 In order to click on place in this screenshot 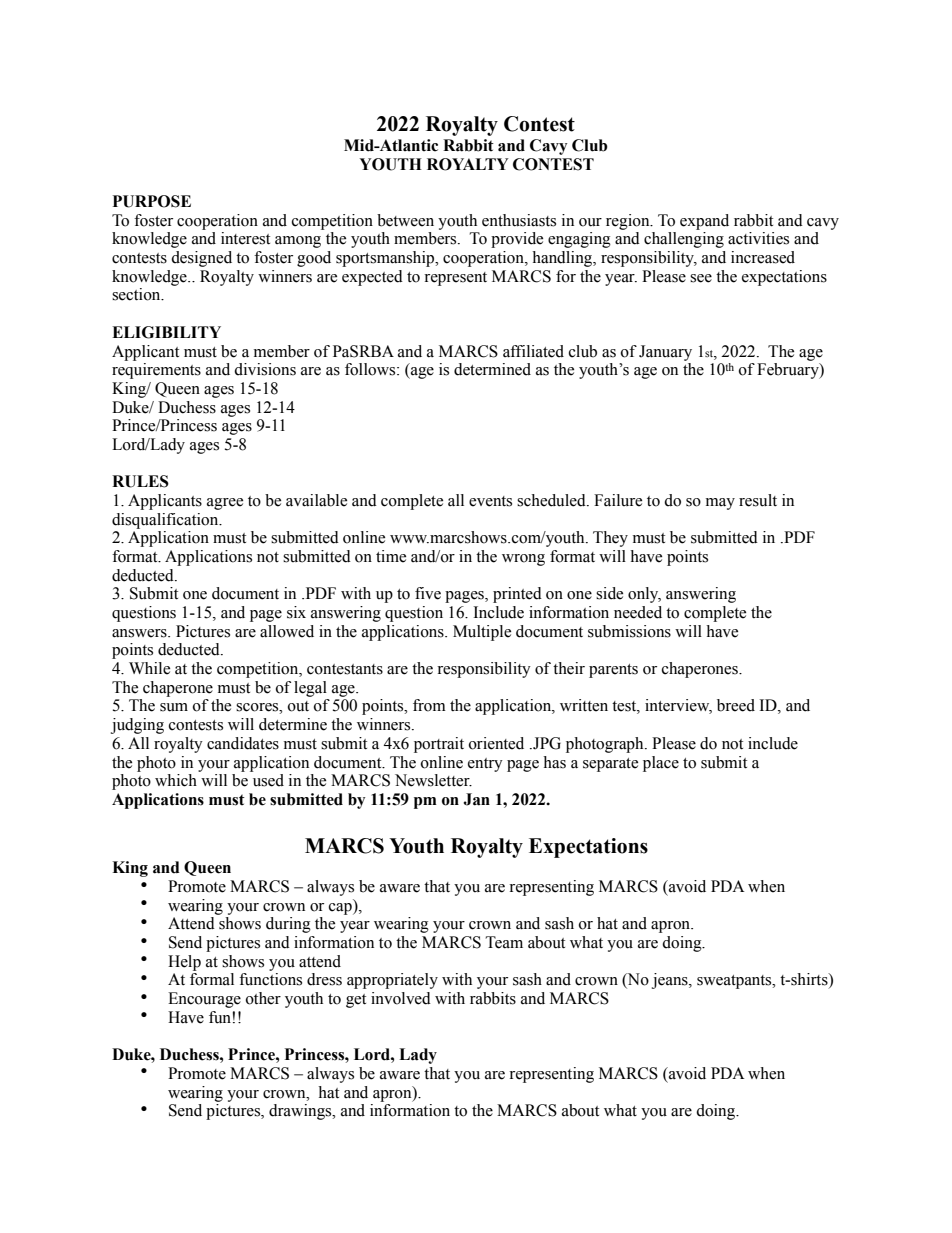, I will do `click(661, 764)`.
